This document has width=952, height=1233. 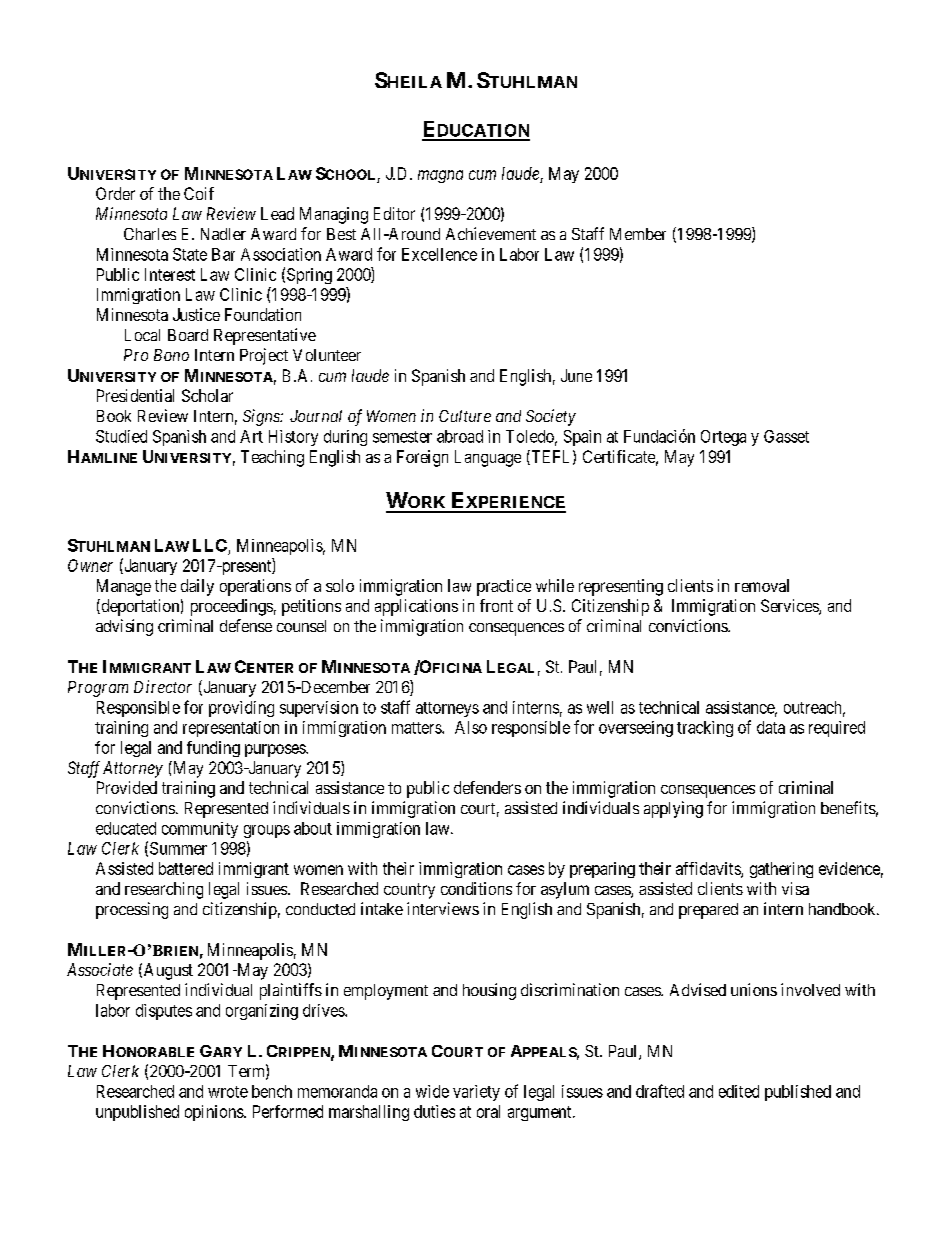 I want to click on Culture, so click(x=465, y=416).
